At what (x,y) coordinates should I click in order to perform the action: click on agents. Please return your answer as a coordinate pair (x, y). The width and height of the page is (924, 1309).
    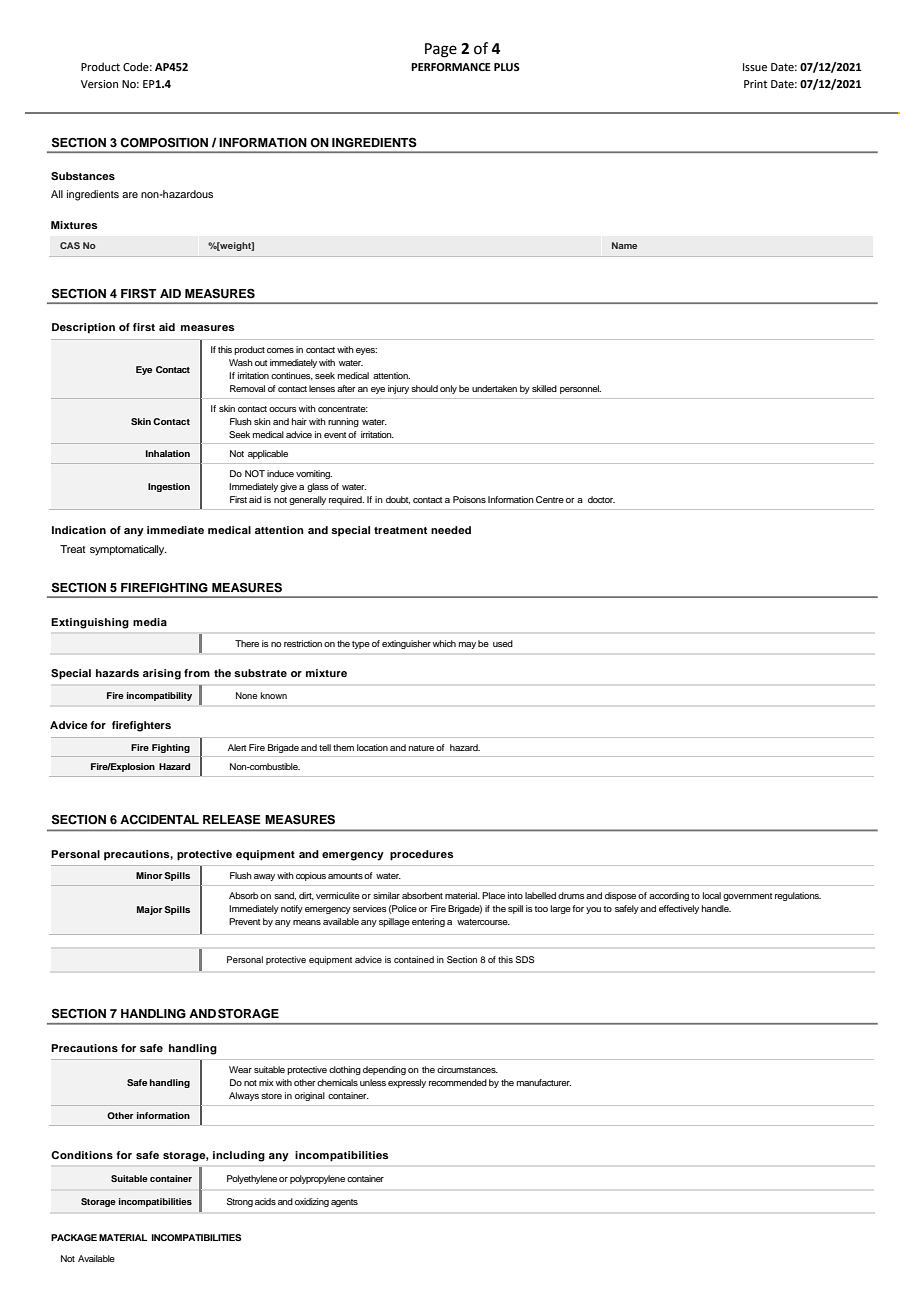
    Looking at the image, I should click on (344, 1203).
